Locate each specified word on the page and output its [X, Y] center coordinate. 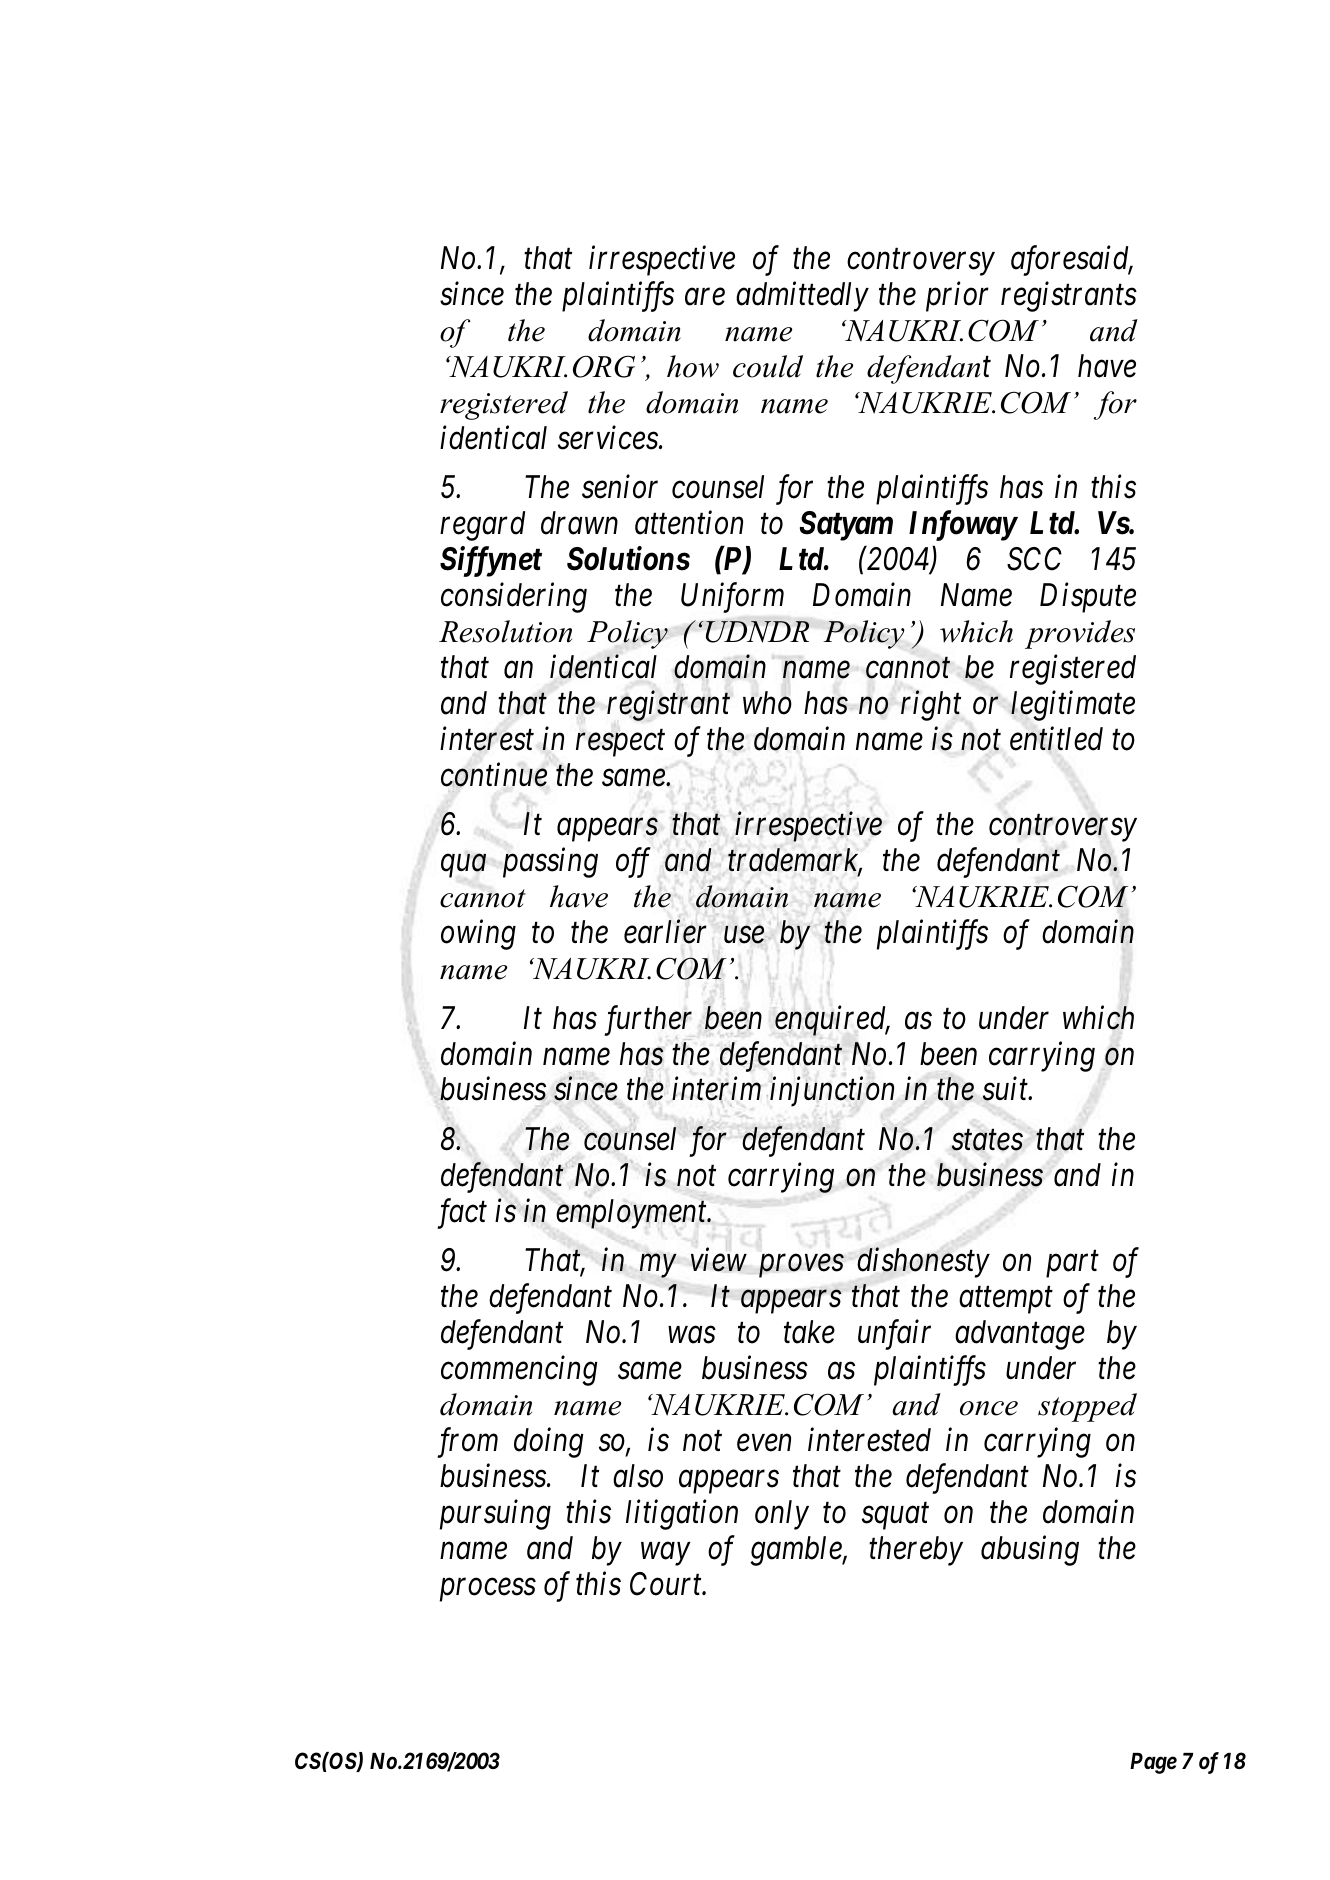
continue [494, 775]
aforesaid [1071, 261]
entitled [1056, 739]
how [693, 366]
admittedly [802, 297]
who [767, 703]
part [1072, 1265]
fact [462, 1214]
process [488, 1590]
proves [801, 1266]
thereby [916, 1551]
